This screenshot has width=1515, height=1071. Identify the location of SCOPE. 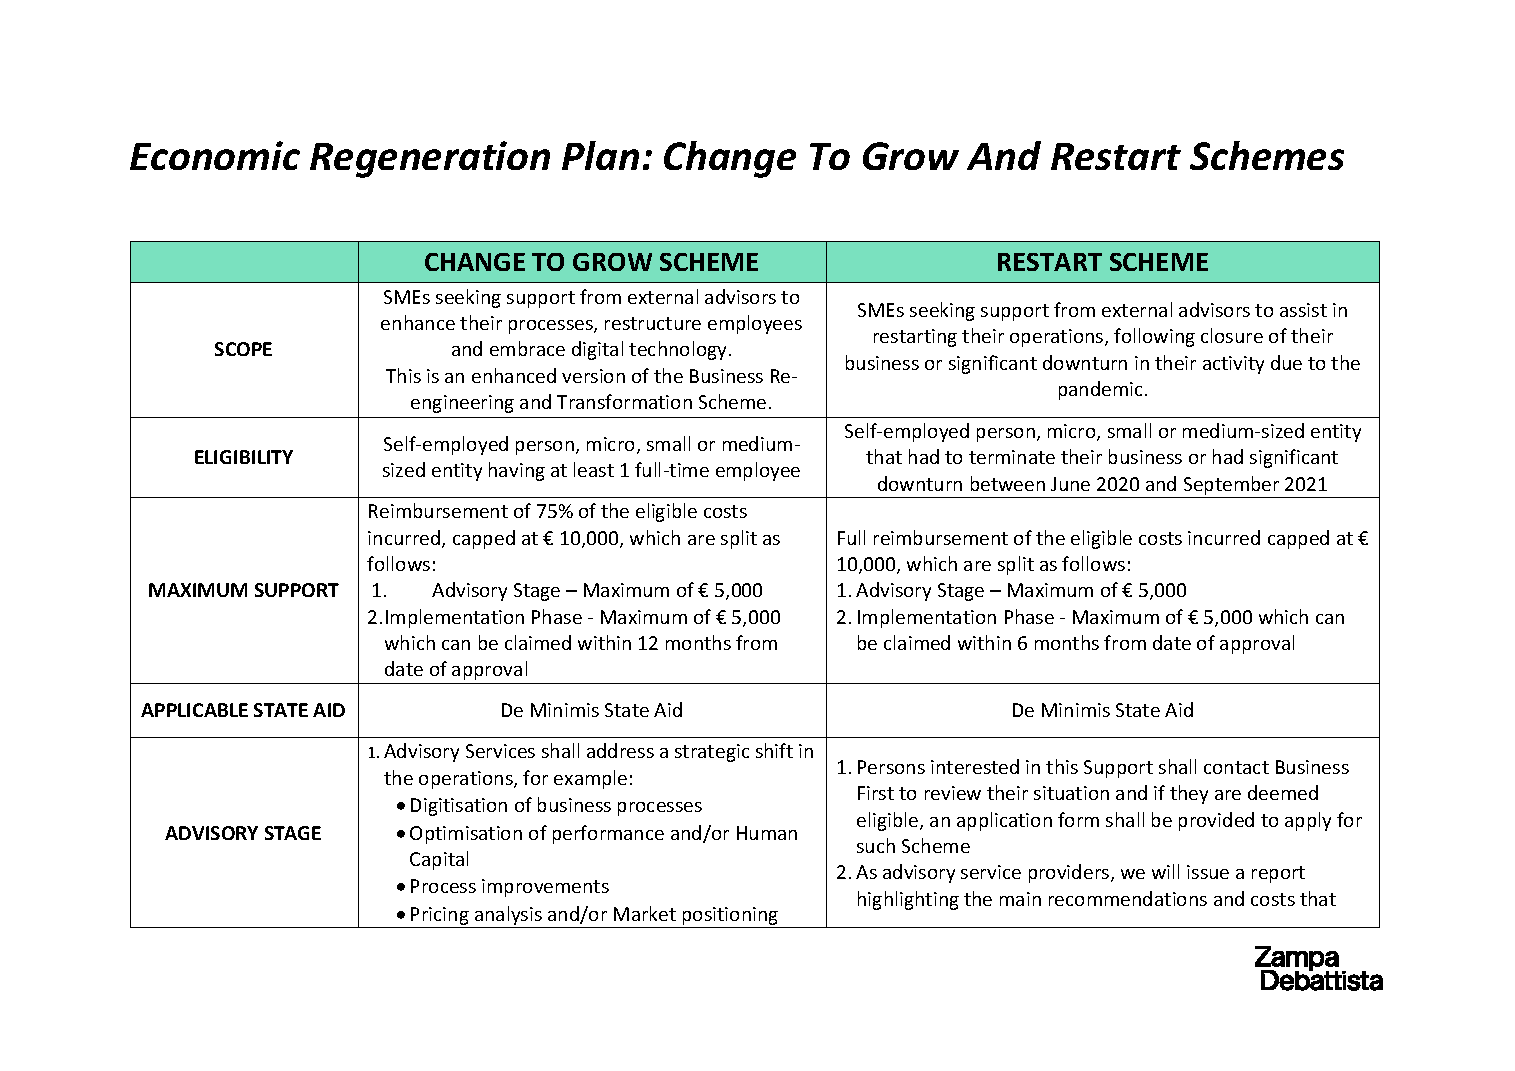
(243, 349).
